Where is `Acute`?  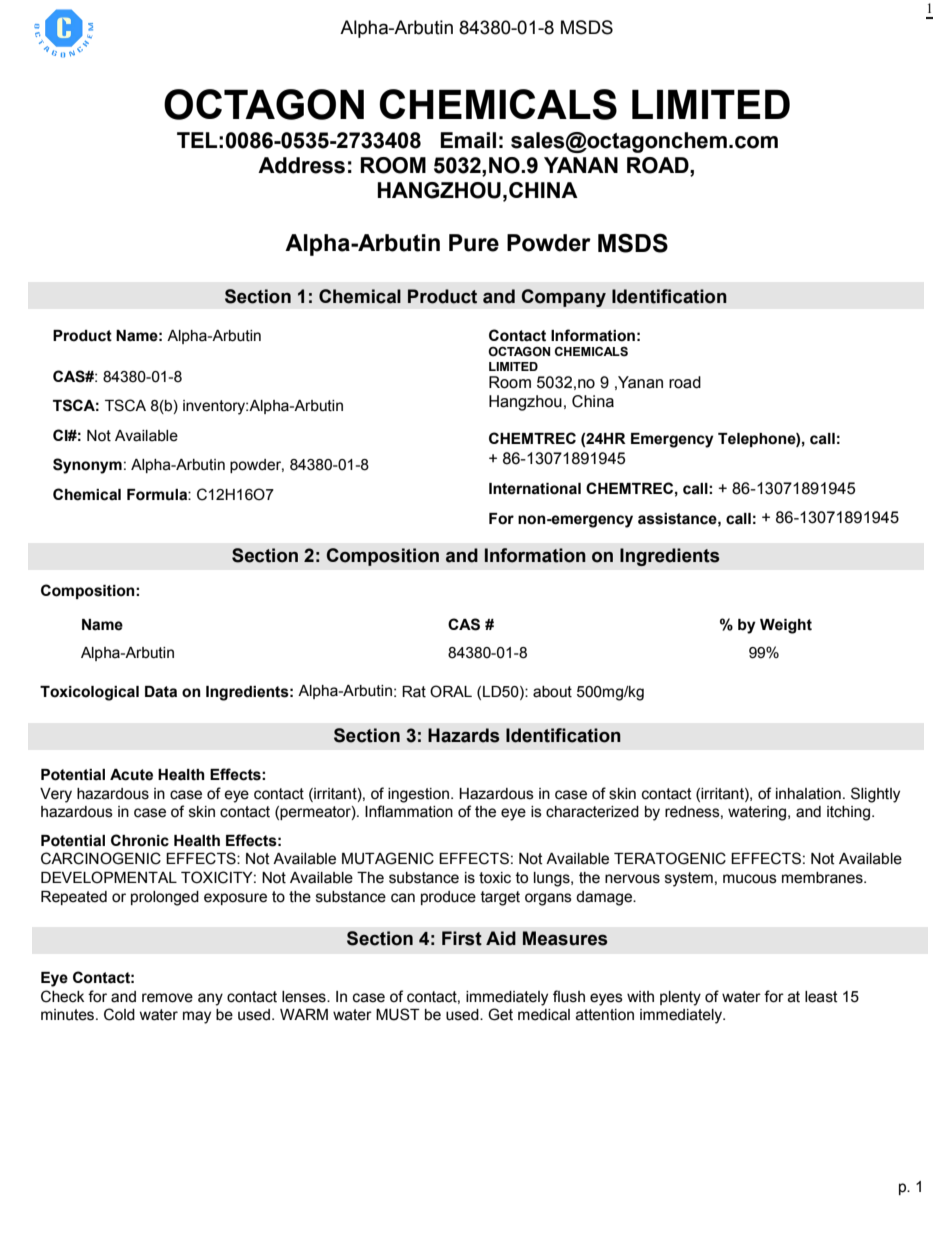 Acute is located at coordinates (131, 775).
